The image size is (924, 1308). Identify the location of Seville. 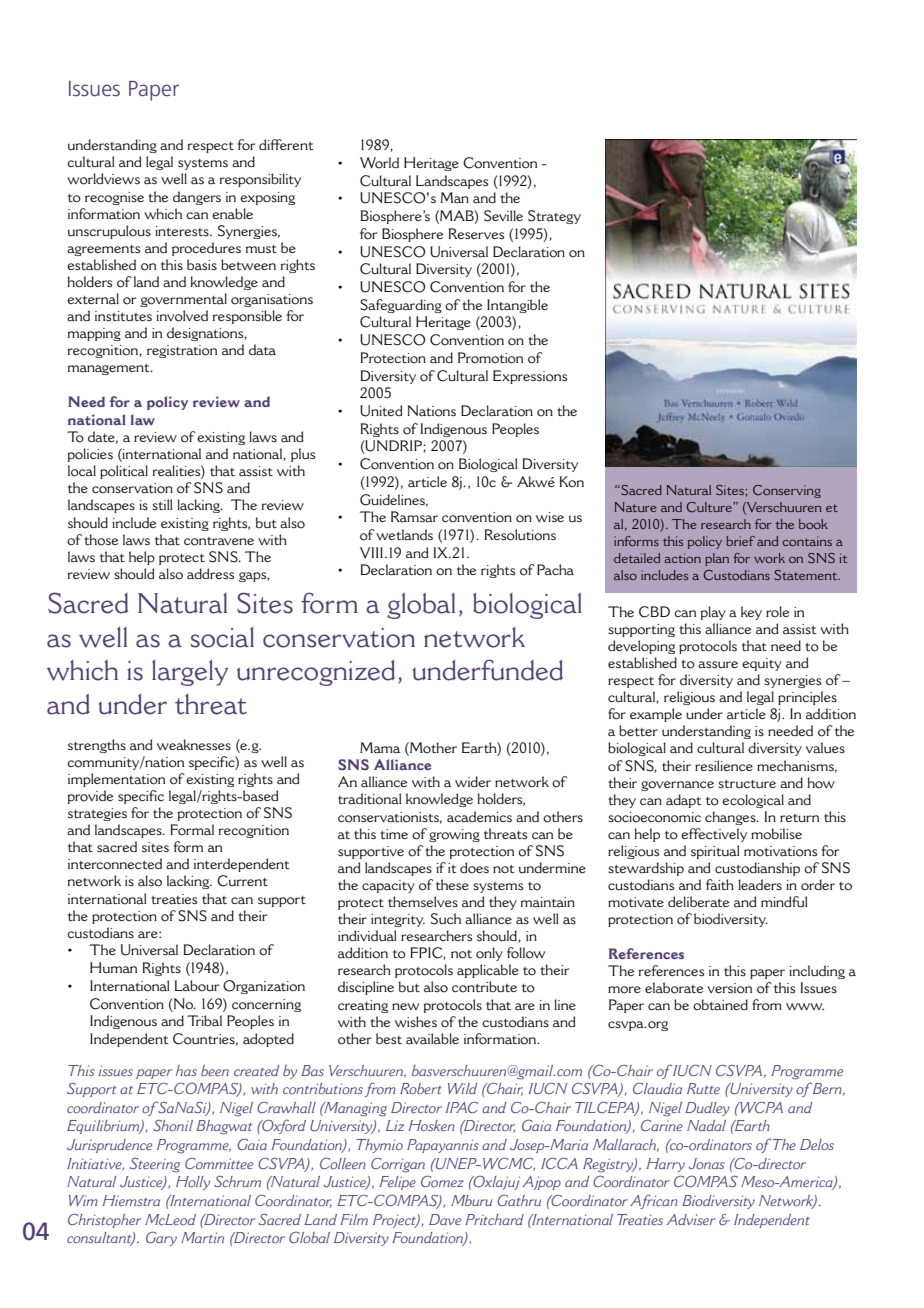
(503, 216).
